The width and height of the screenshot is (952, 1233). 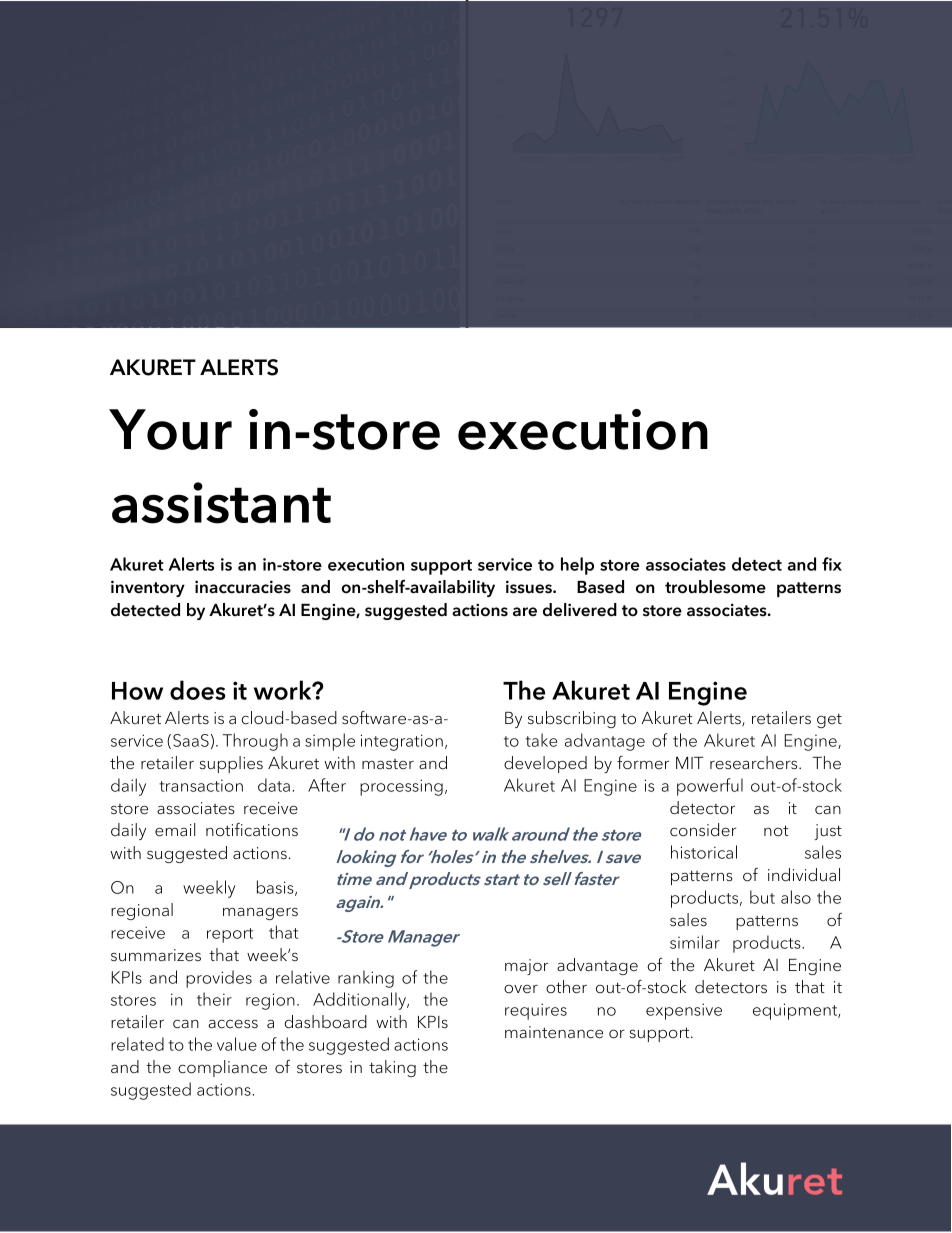 I want to click on processing, so click(x=401, y=787).
